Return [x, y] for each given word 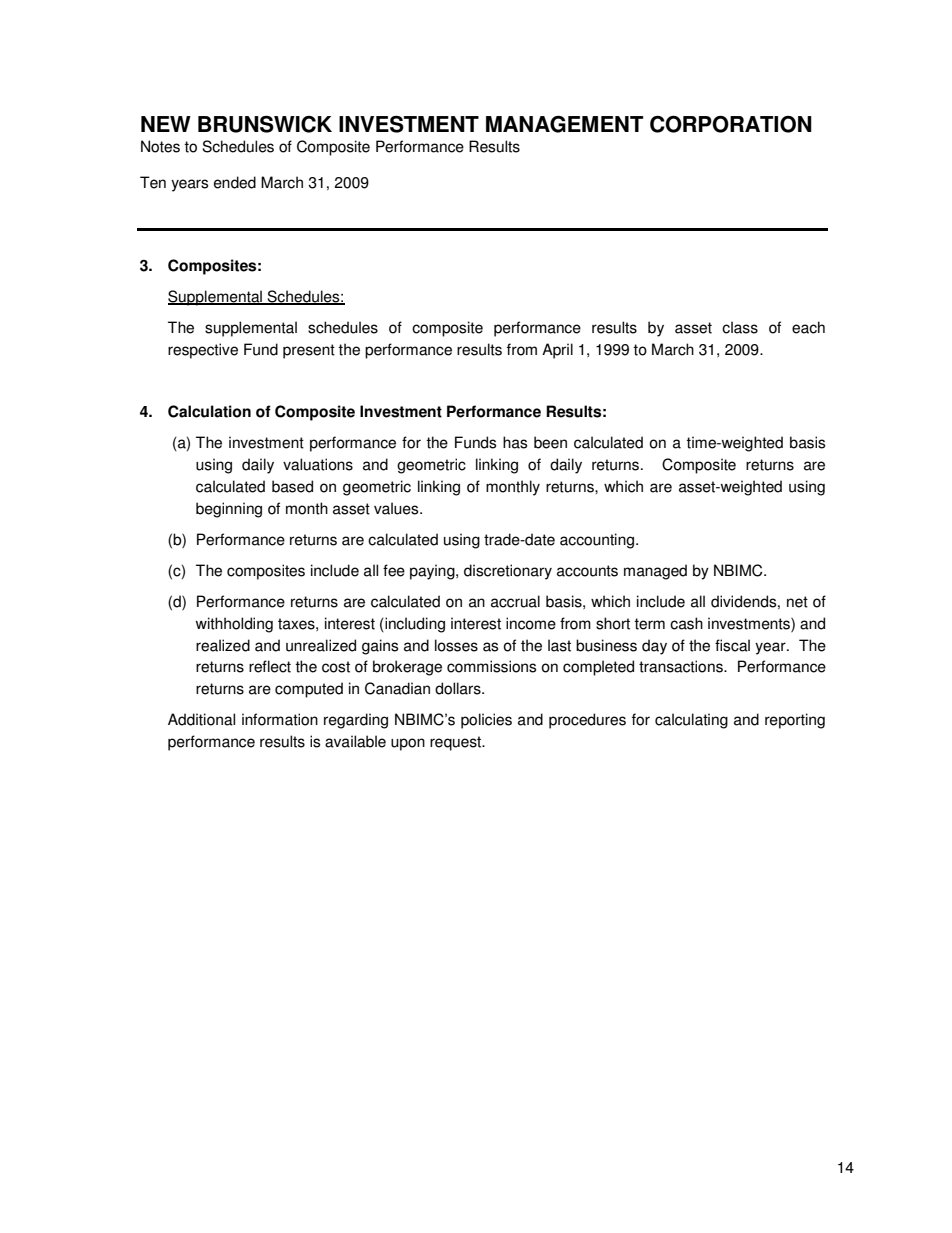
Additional [201, 719]
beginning [229, 510]
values [397, 508]
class [740, 327]
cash [686, 623]
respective [203, 351]
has [515, 442]
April [557, 351]
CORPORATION [731, 124]
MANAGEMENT [564, 124]
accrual [515, 601]
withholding [234, 625]
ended [235, 182]
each [808, 327]
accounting [597, 541]
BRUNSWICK [265, 124]
